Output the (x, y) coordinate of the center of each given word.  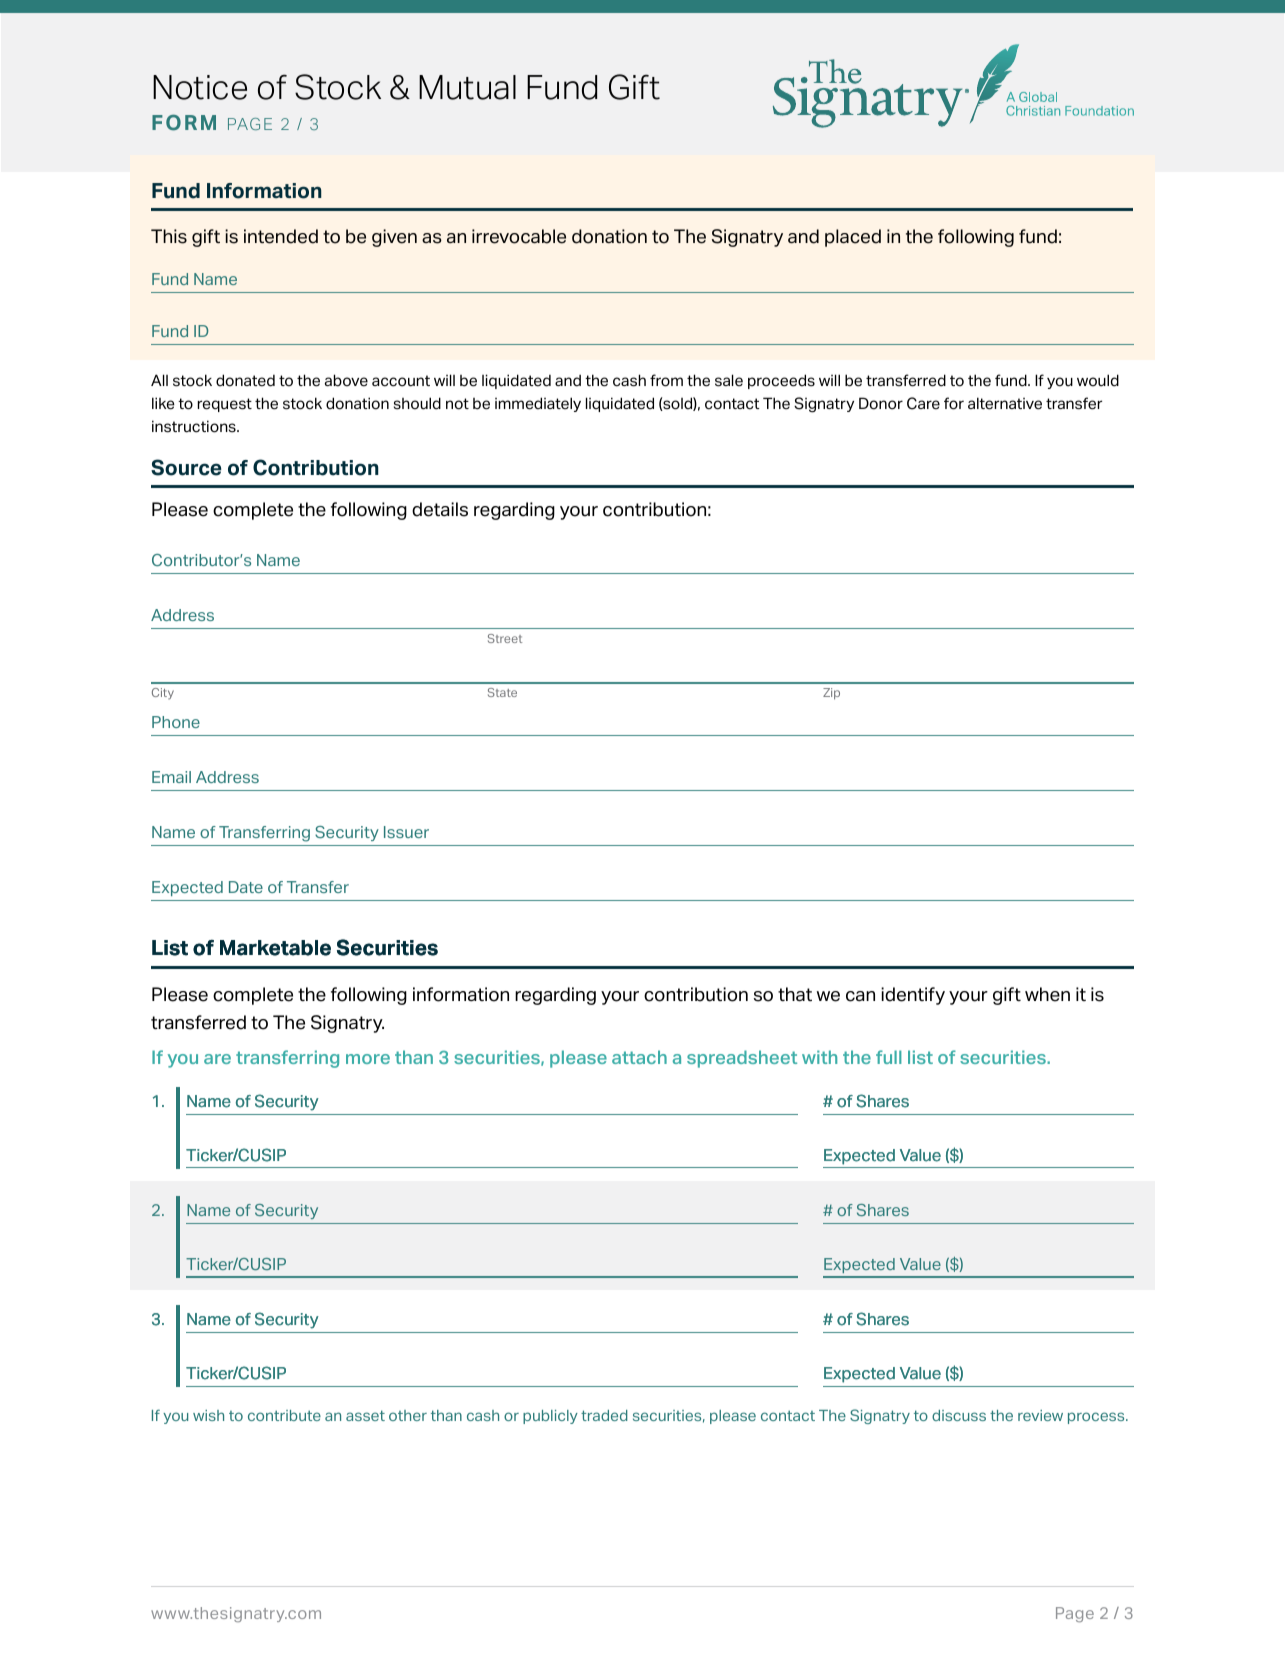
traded (604, 1415)
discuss (959, 1415)
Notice (200, 87)
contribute (284, 1415)
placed (853, 238)
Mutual (467, 87)
